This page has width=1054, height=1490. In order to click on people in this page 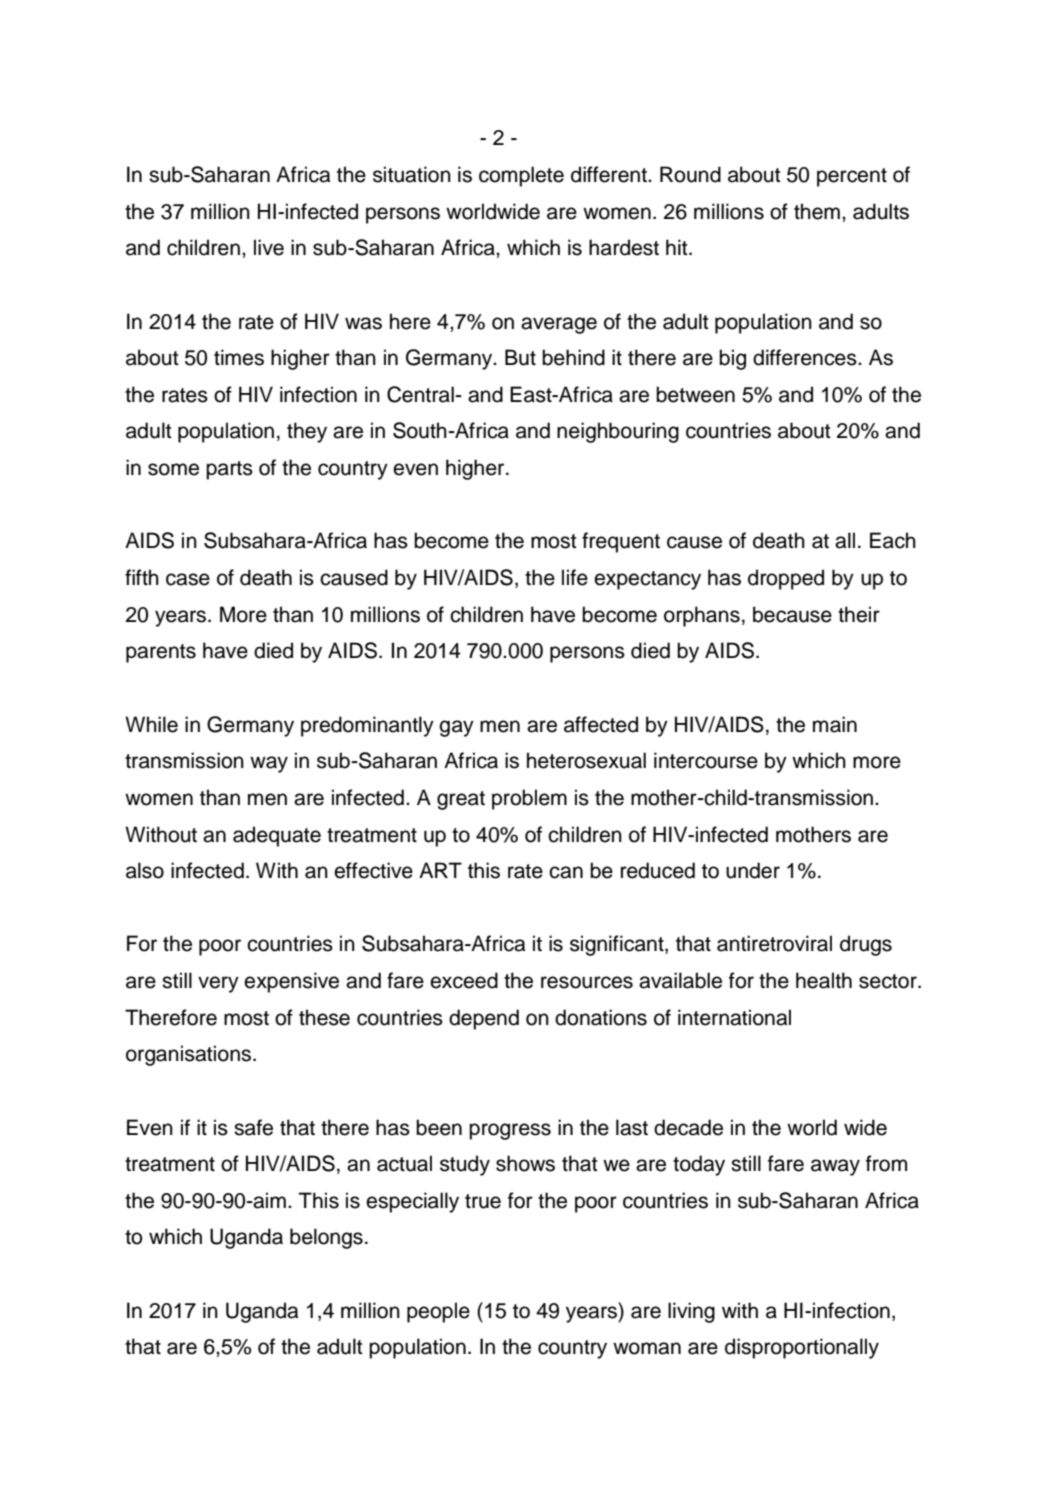, I will do `click(438, 1312)`.
